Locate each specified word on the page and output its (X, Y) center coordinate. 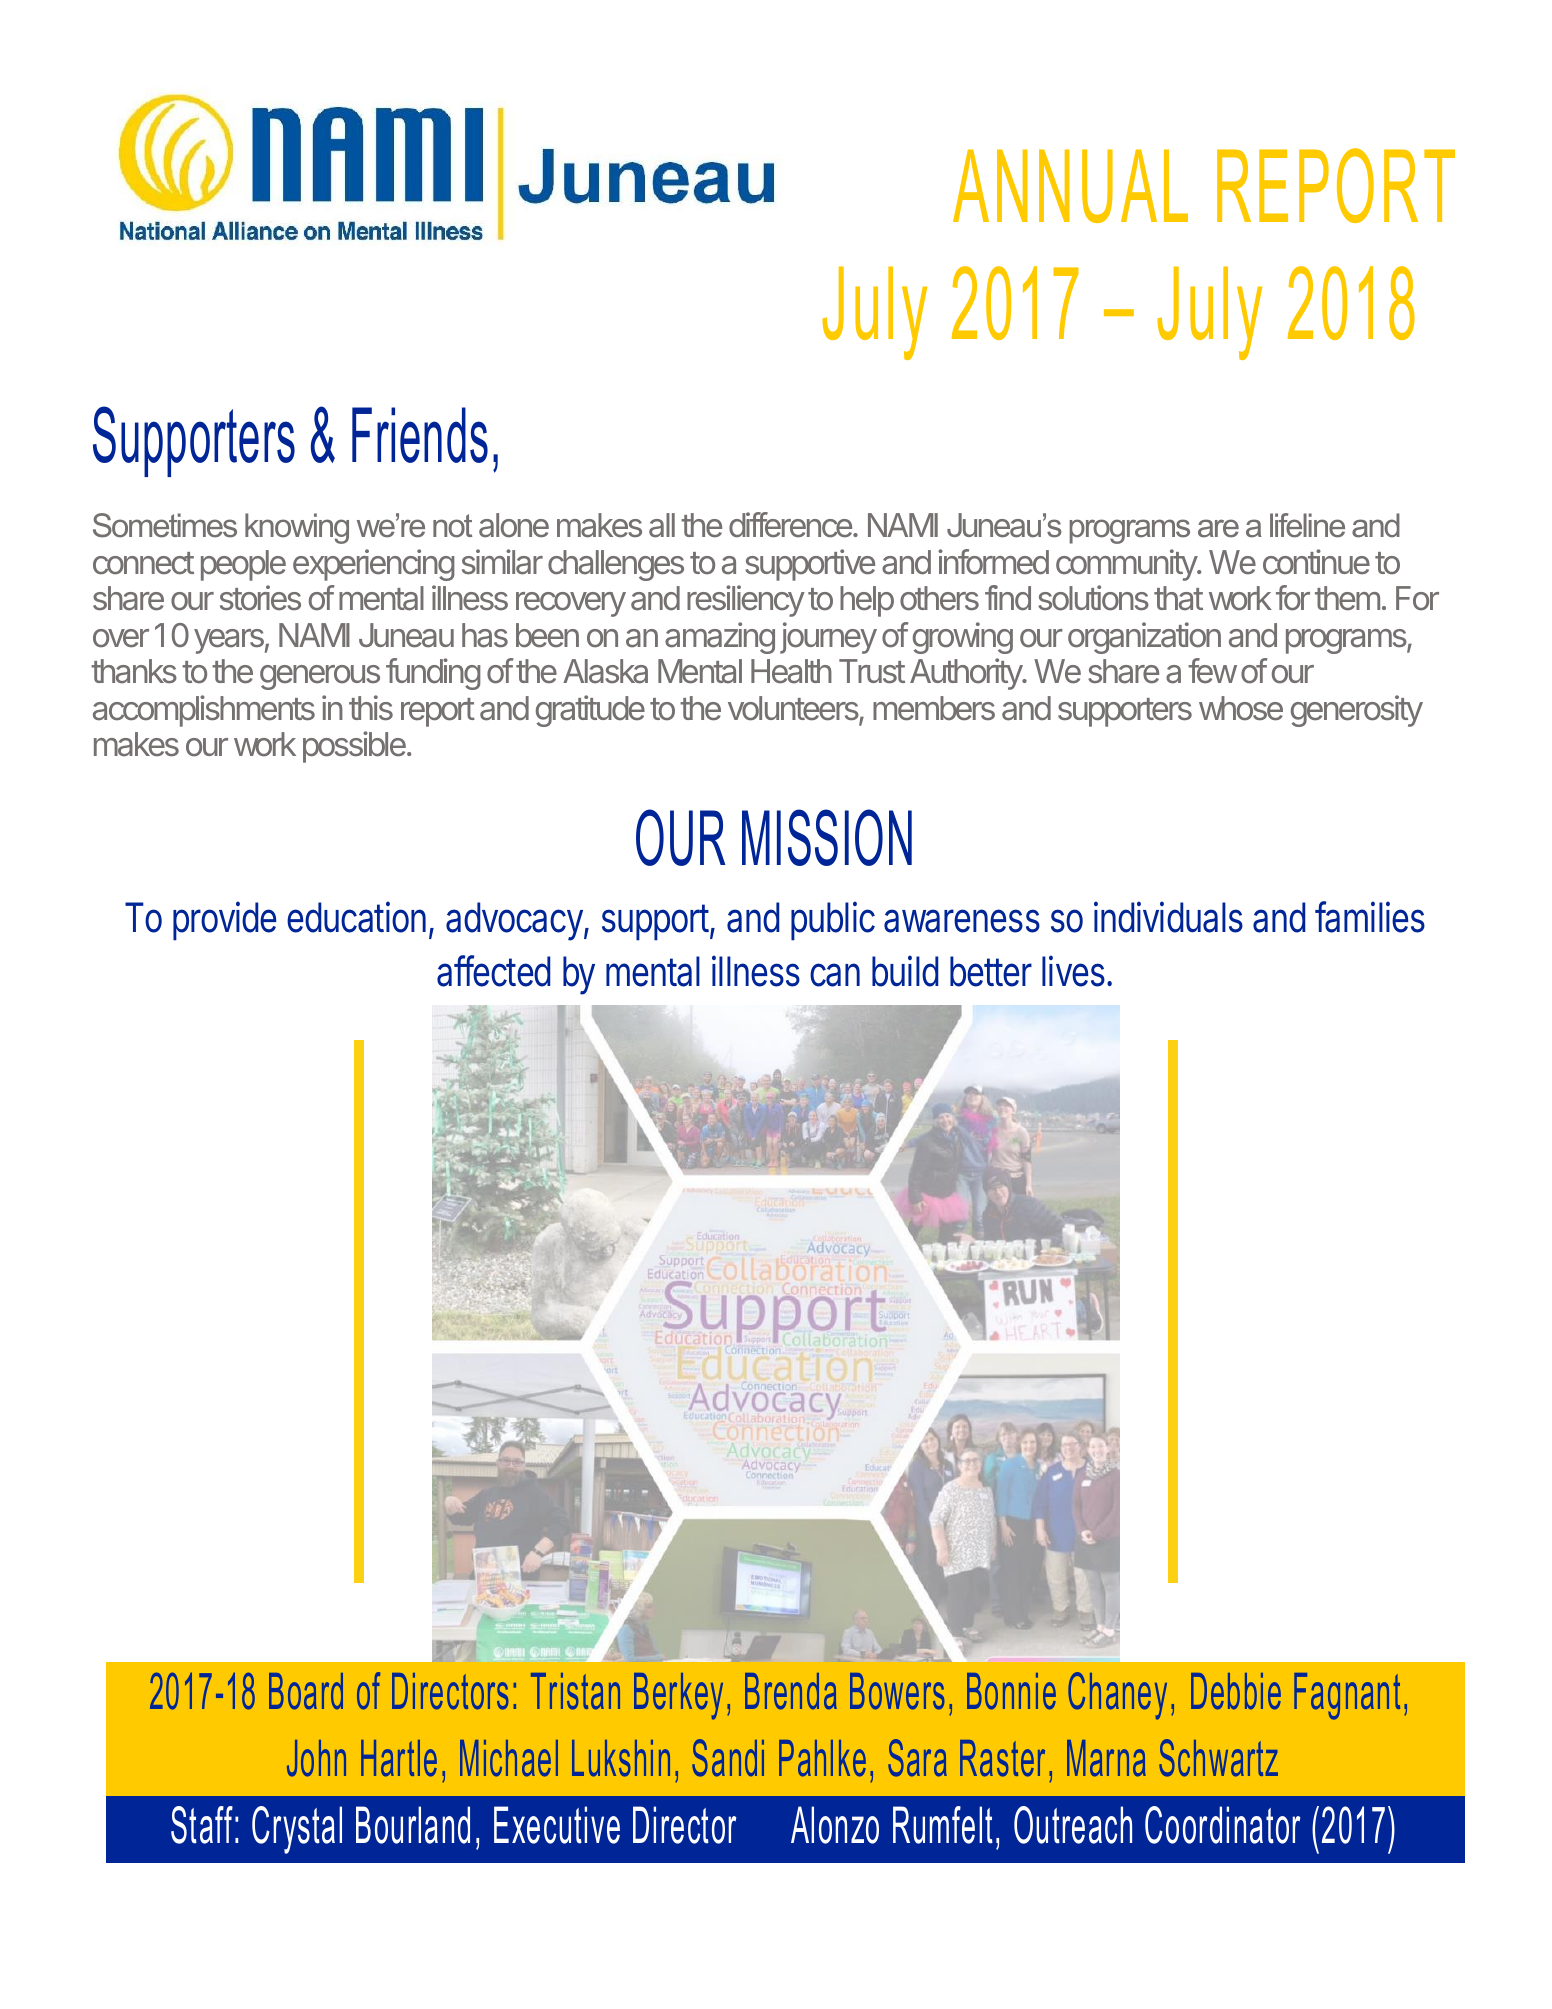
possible (355, 747)
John (316, 1758)
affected (493, 971)
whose (1241, 708)
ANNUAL (1070, 186)
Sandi (728, 1758)
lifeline (1307, 525)
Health (791, 671)
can (835, 975)
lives (1073, 971)
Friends (420, 435)
